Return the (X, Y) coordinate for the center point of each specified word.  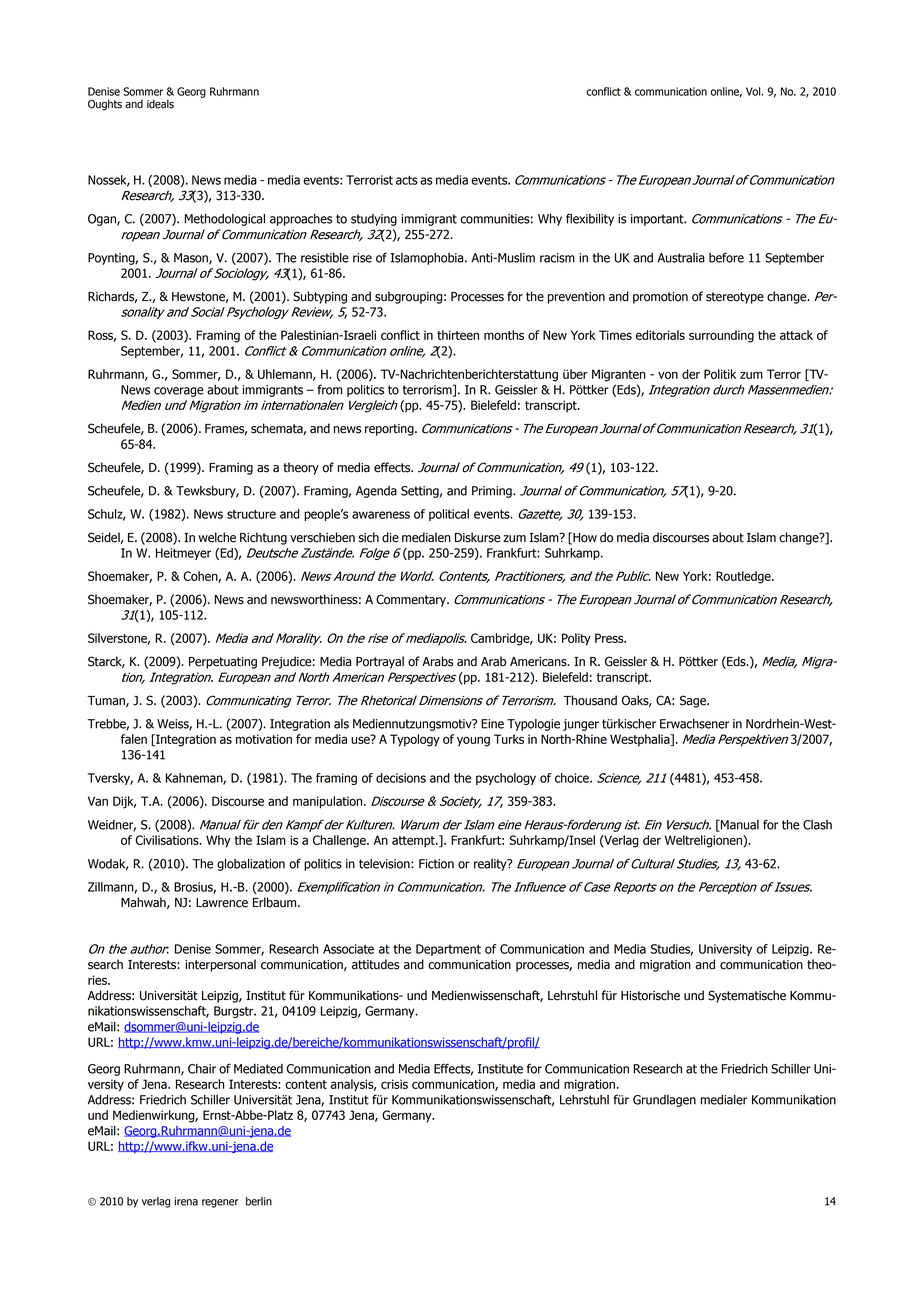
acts (407, 180)
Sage (694, 701)
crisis (394, 1084)
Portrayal (380, 662)
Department (448, 950)
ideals (160, 104)
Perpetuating (223, 663)
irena (186, 1201)
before (726, 257)
